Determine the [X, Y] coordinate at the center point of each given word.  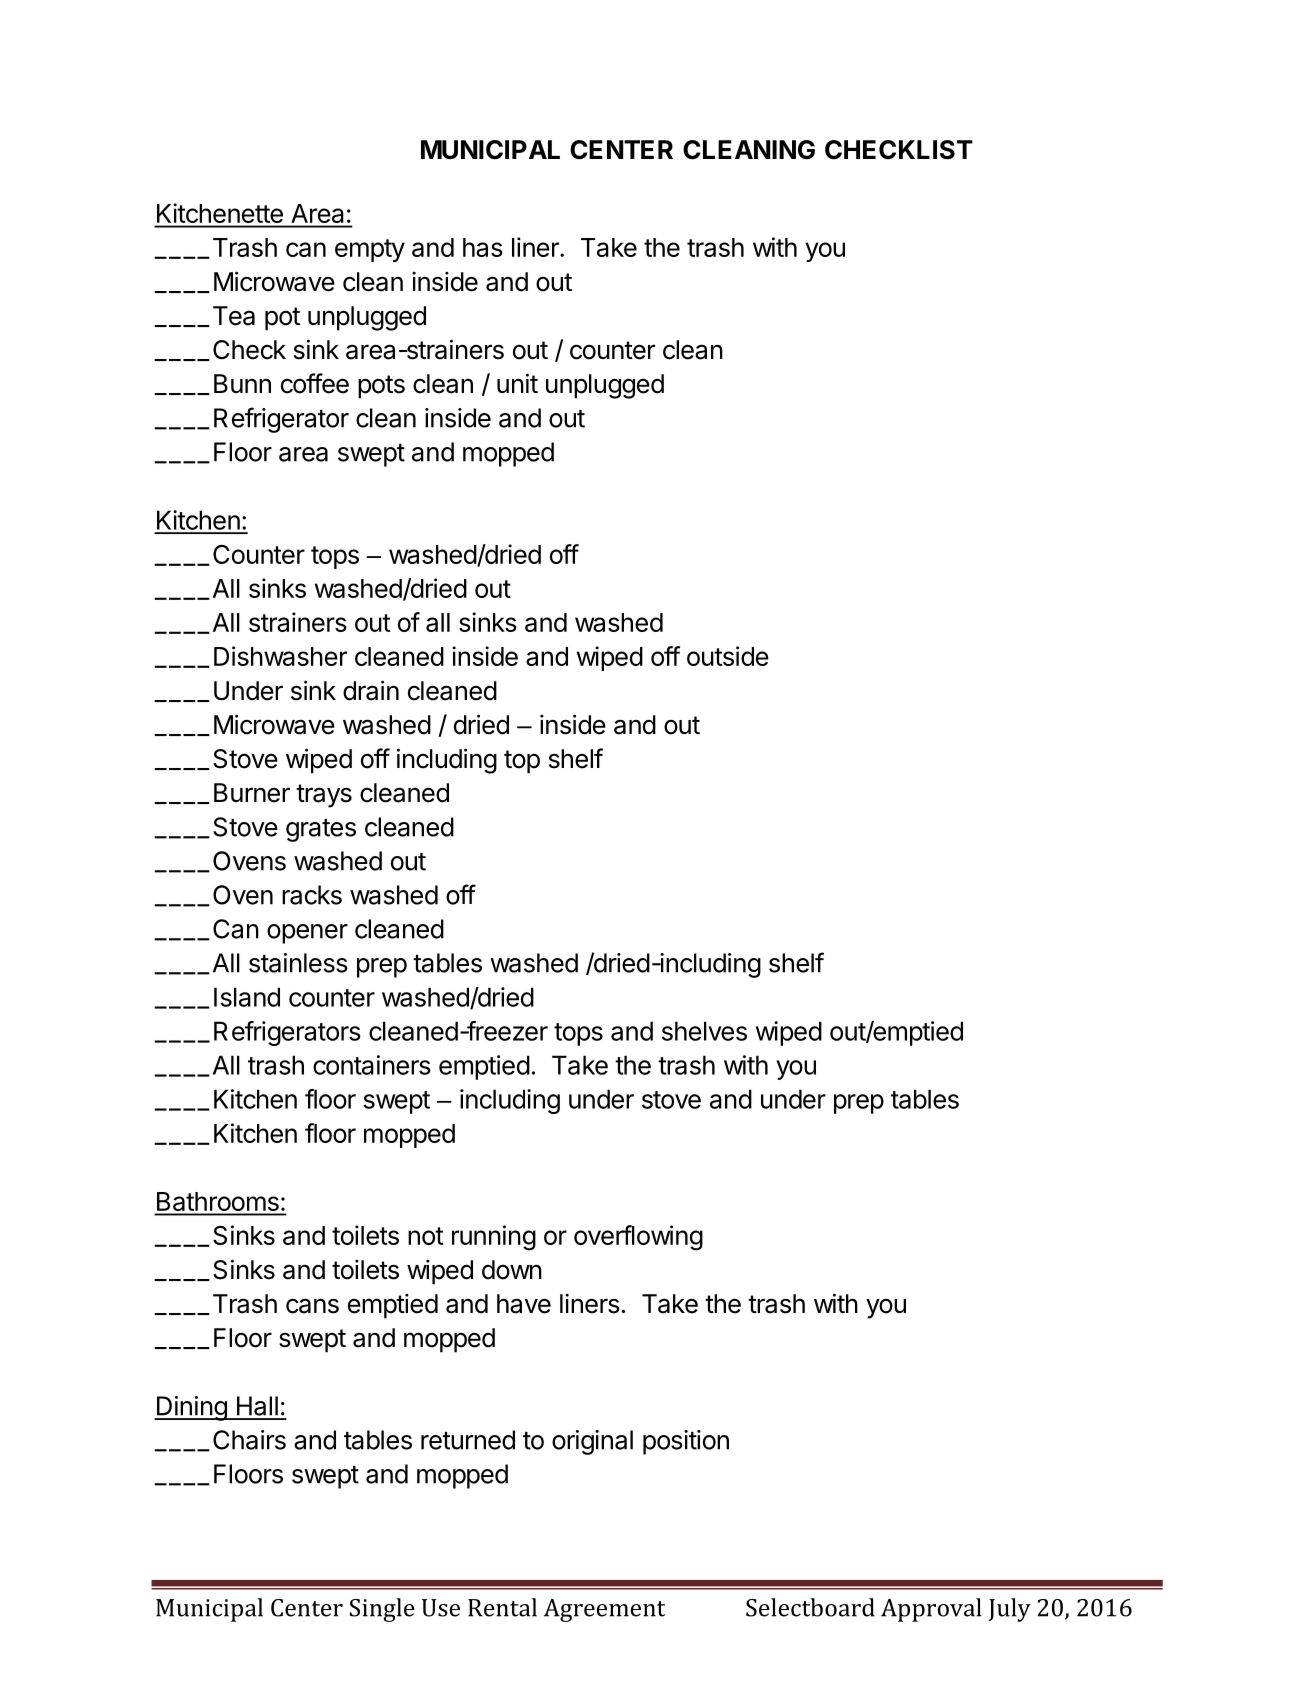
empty [370, 250]
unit [517, 383]
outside [728, 656]
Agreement [604, 1610]
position [686, 1442]
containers [372, 1065]
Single [382, 1610]
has [483, 247]
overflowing [638, 1238]
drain [371, 690]
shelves [704, 1031]
